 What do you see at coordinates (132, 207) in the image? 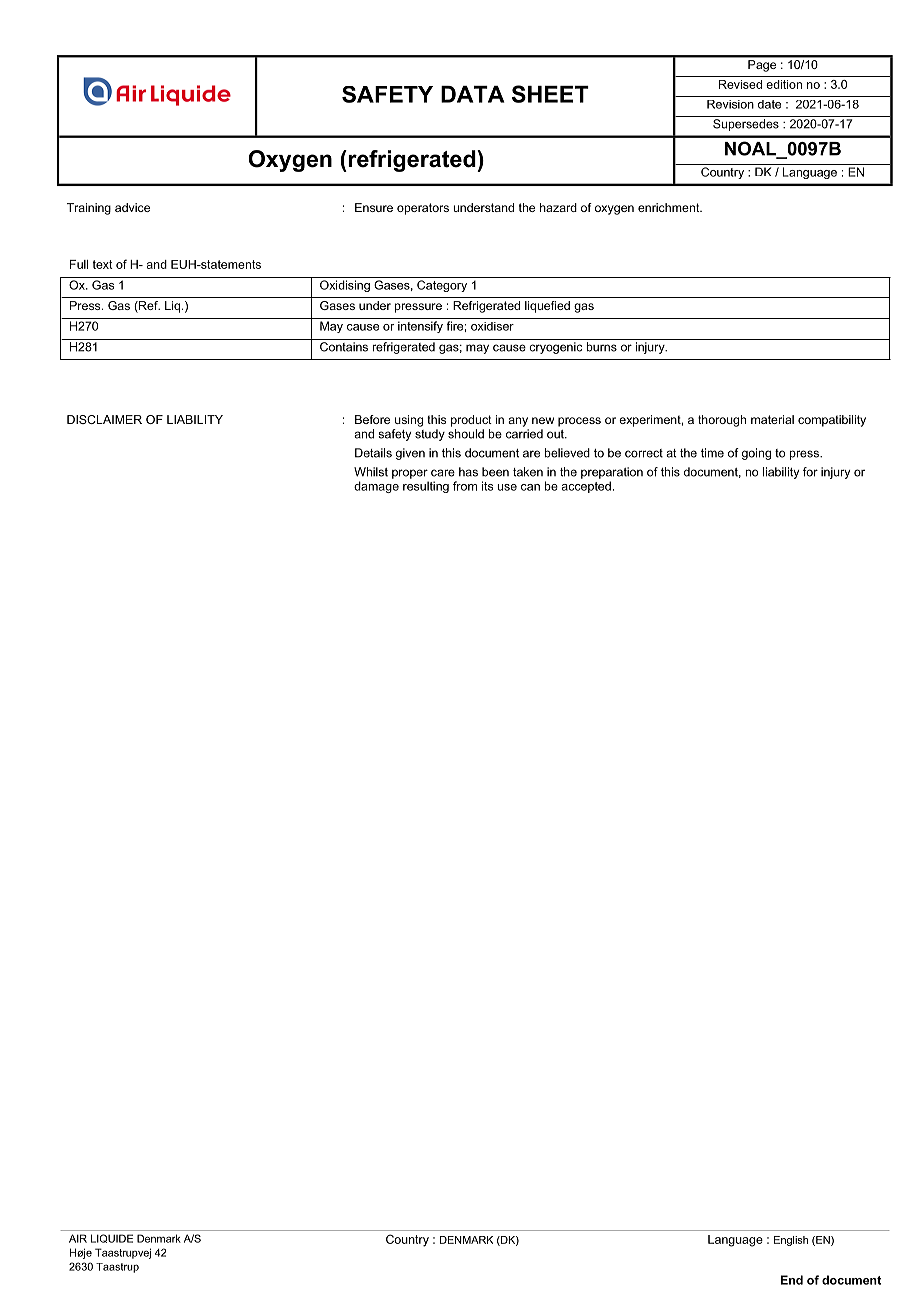
I see `advice` at bounding box center [132, 207].
